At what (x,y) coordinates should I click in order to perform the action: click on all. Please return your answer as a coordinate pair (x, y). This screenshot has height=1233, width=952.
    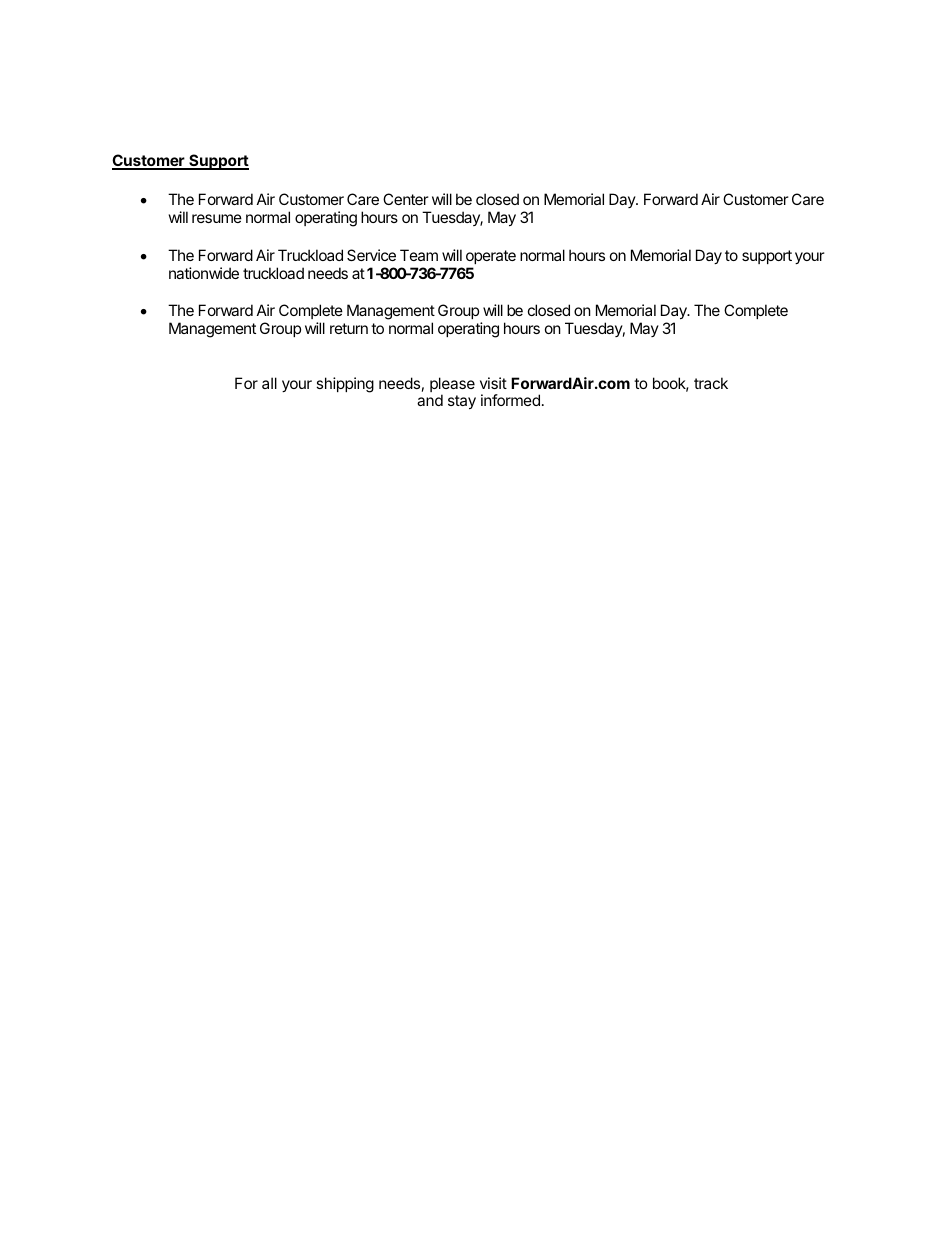
    Looking at the image, I should click on (269, 383).
